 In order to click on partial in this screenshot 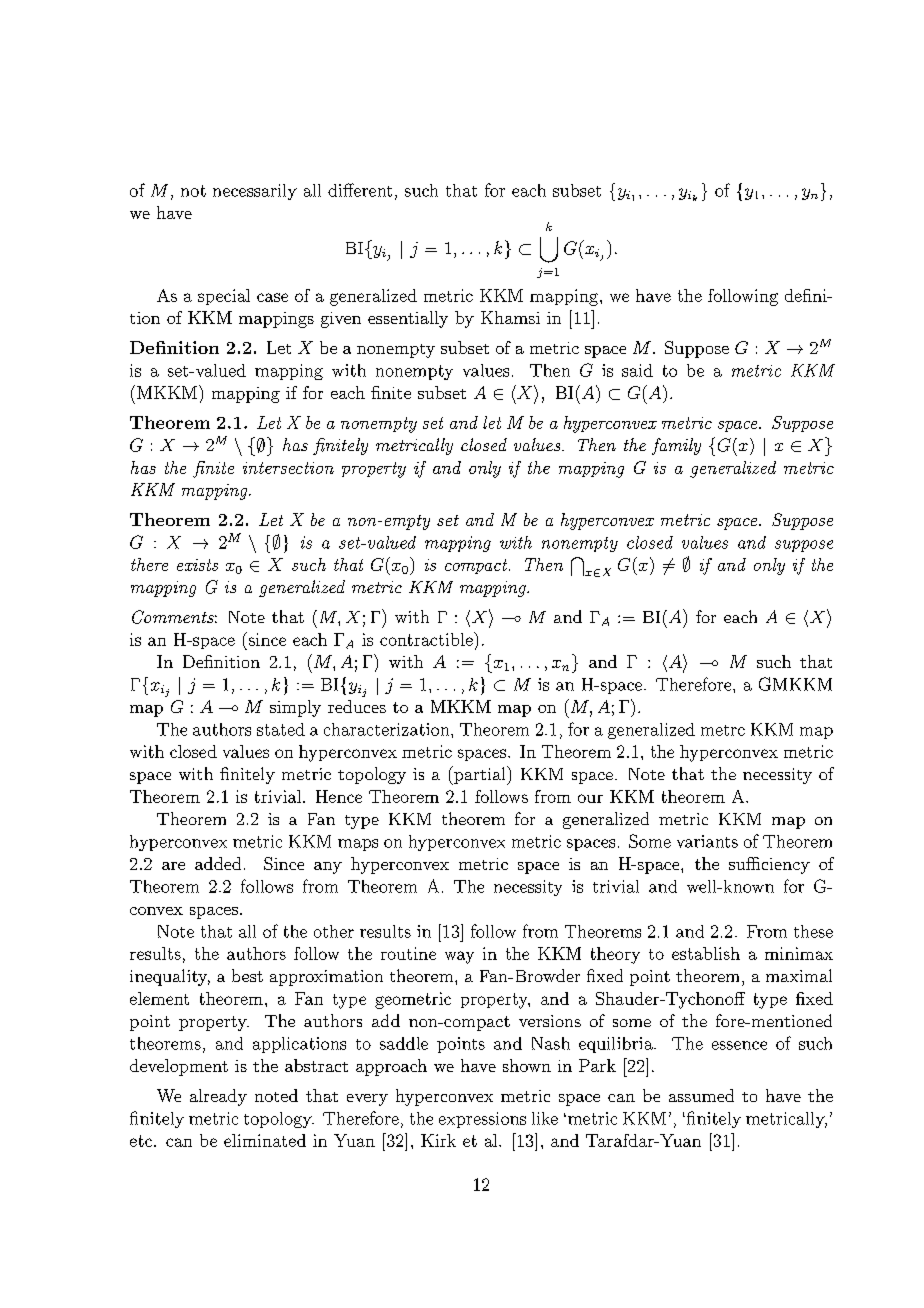, I will do `click(480, 775)`.
